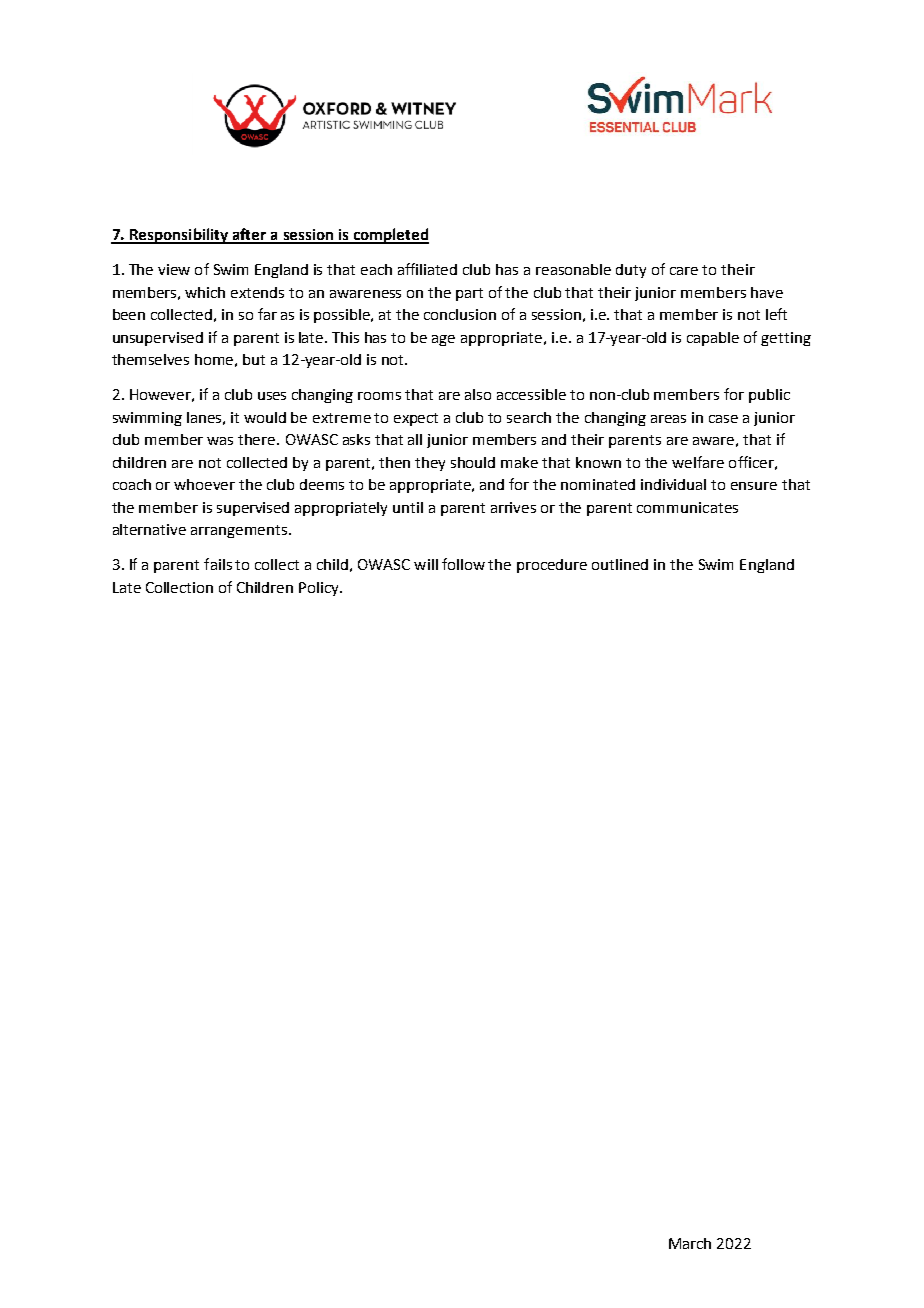 The height and width of the document is (1308, 924). What do you see at coordinates (320, 589) in the document?
I see `Policy` at bounding box center [320, 589].
